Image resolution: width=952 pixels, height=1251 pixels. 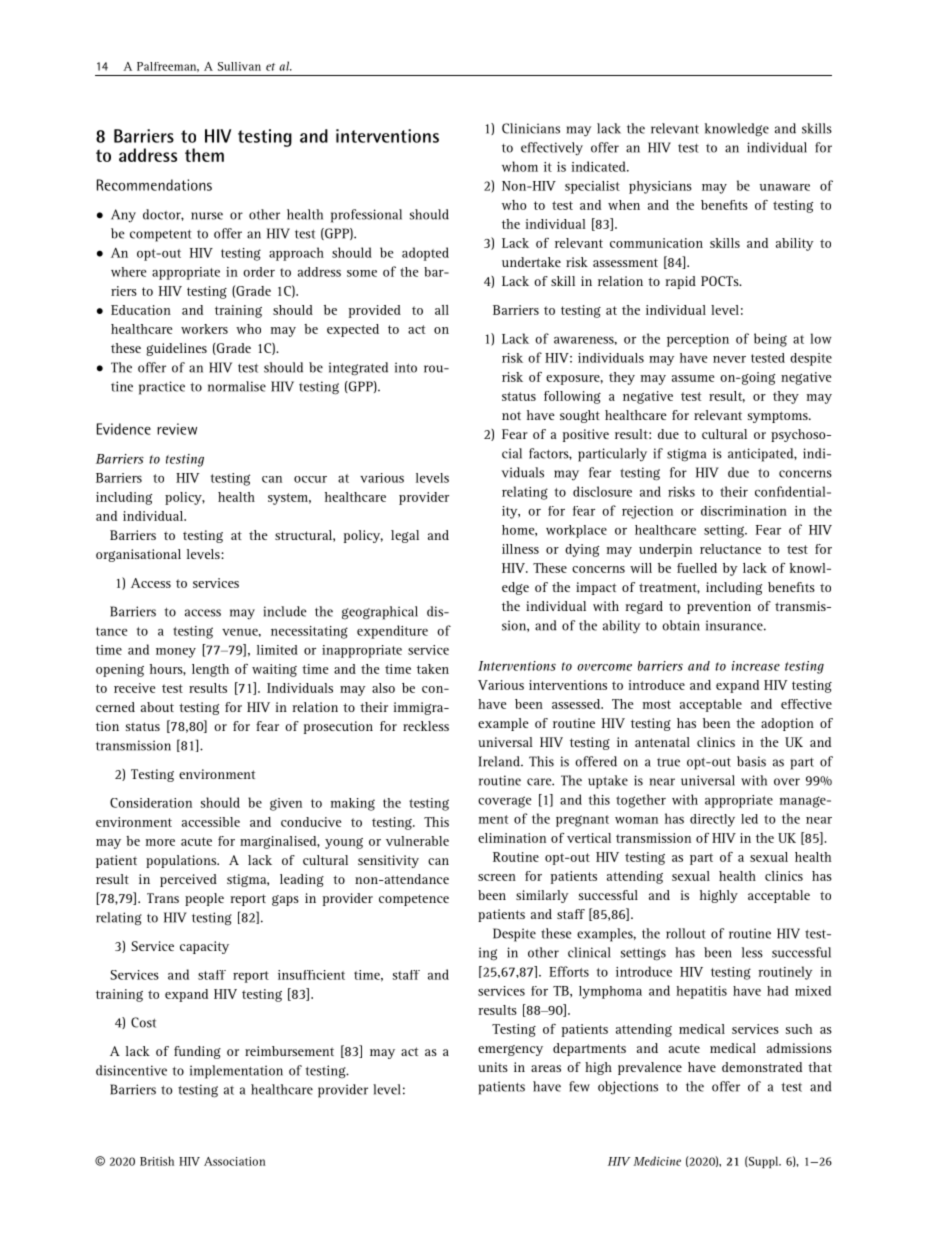 I want to click on taken, so click(x=433, y=669).
